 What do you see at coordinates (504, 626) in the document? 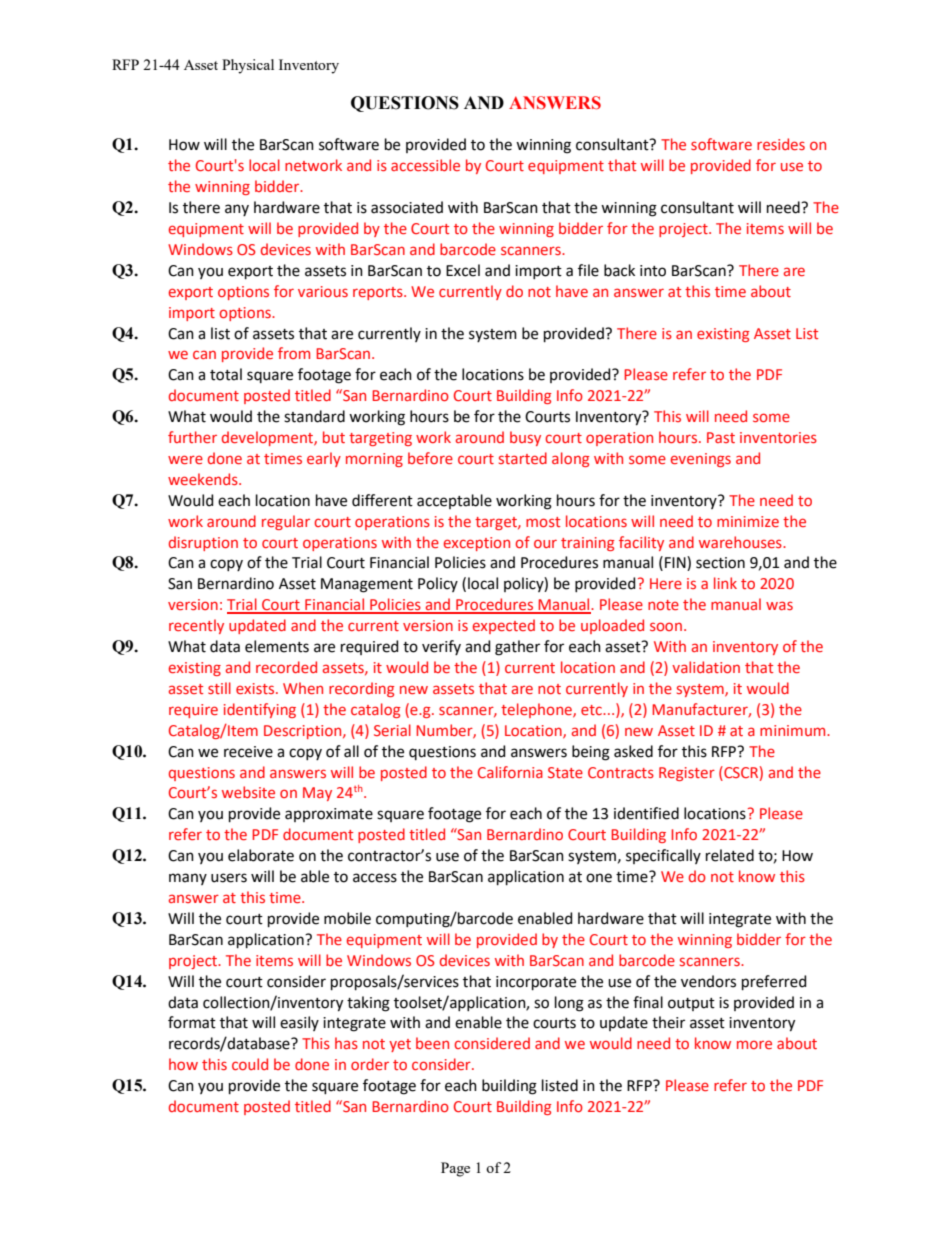
I see `expected` at bounding box center [504, 626].
